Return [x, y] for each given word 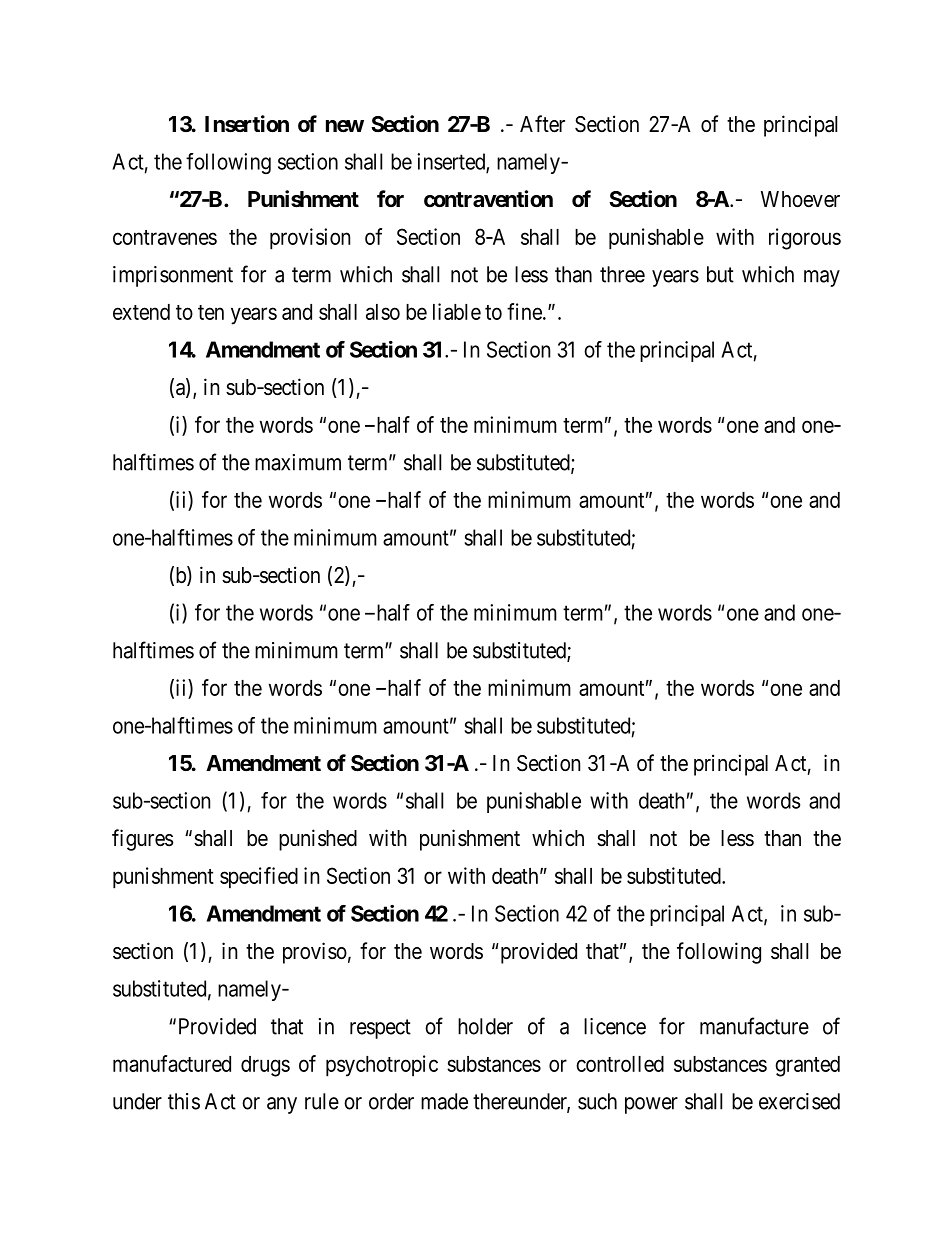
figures [143, 840]
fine [525, 311]
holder [485, 1026]
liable [457, 311]
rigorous [805, 239]
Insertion [247, 124]
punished [318, 840]
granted [807, 1066]
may [822, 278]
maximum [298, 462]
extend [141, 312]
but [720, 274]
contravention [488, 199]
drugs [265, 1066]
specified [259, 878]
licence [615, 1026]
